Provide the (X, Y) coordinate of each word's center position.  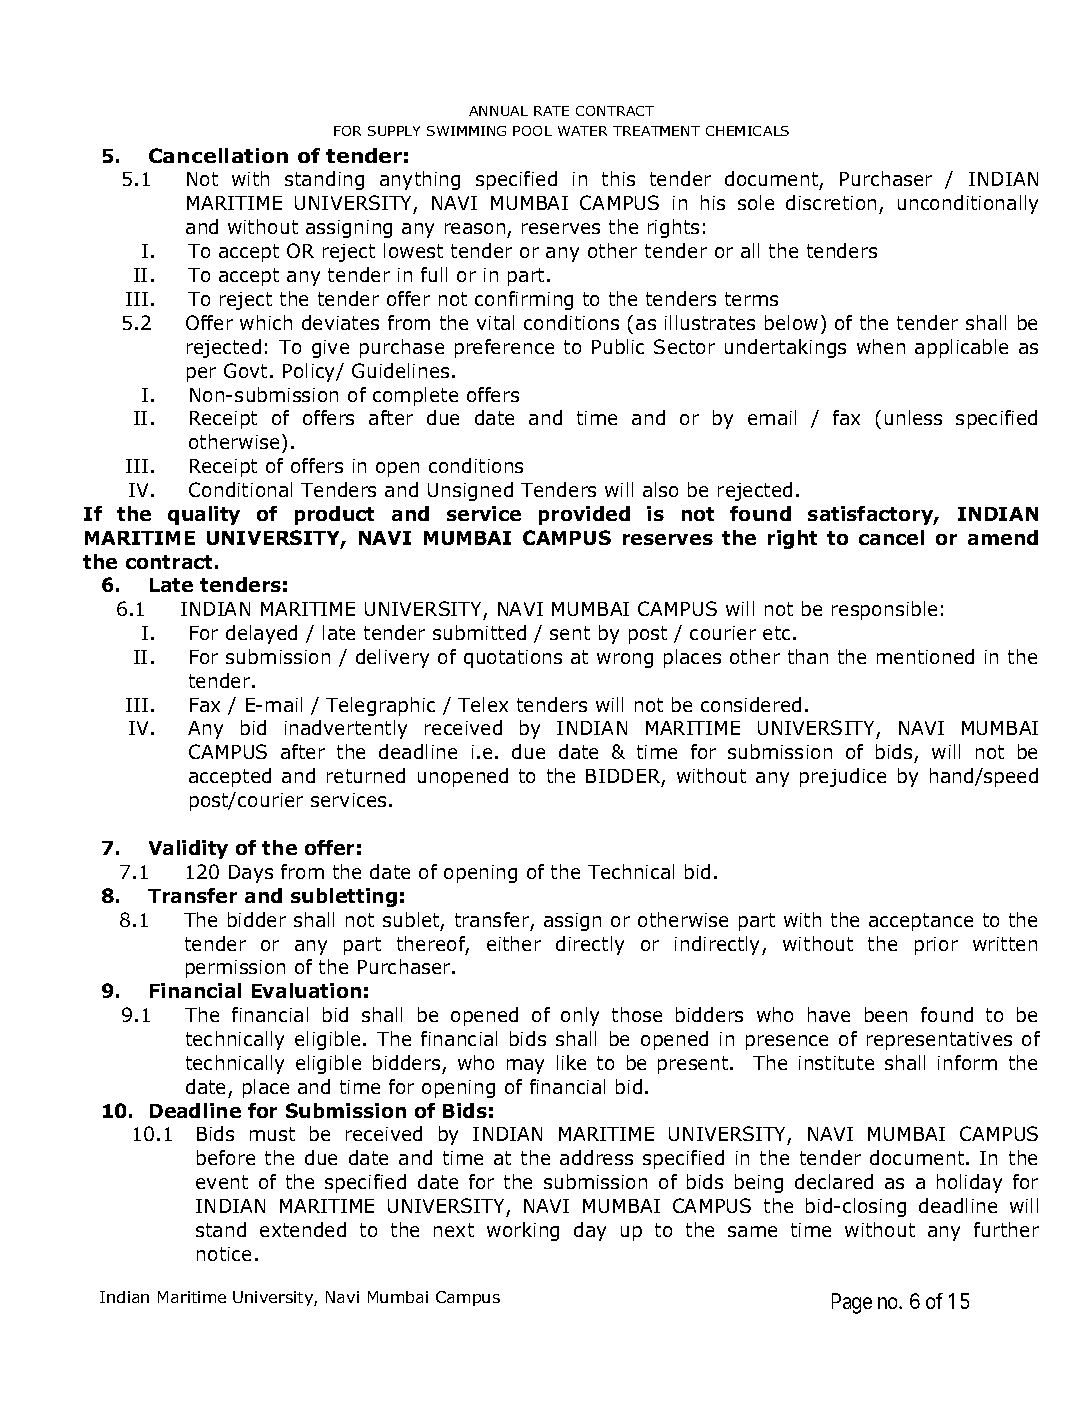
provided (584, 515)
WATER (582, 131)
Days (251, 874)
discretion (831, 202)
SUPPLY (394, 131)
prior (936, 946)
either (514, 943)
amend (1003, 537)
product (334, 515)
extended (303, 1229)
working (523, 1231)
